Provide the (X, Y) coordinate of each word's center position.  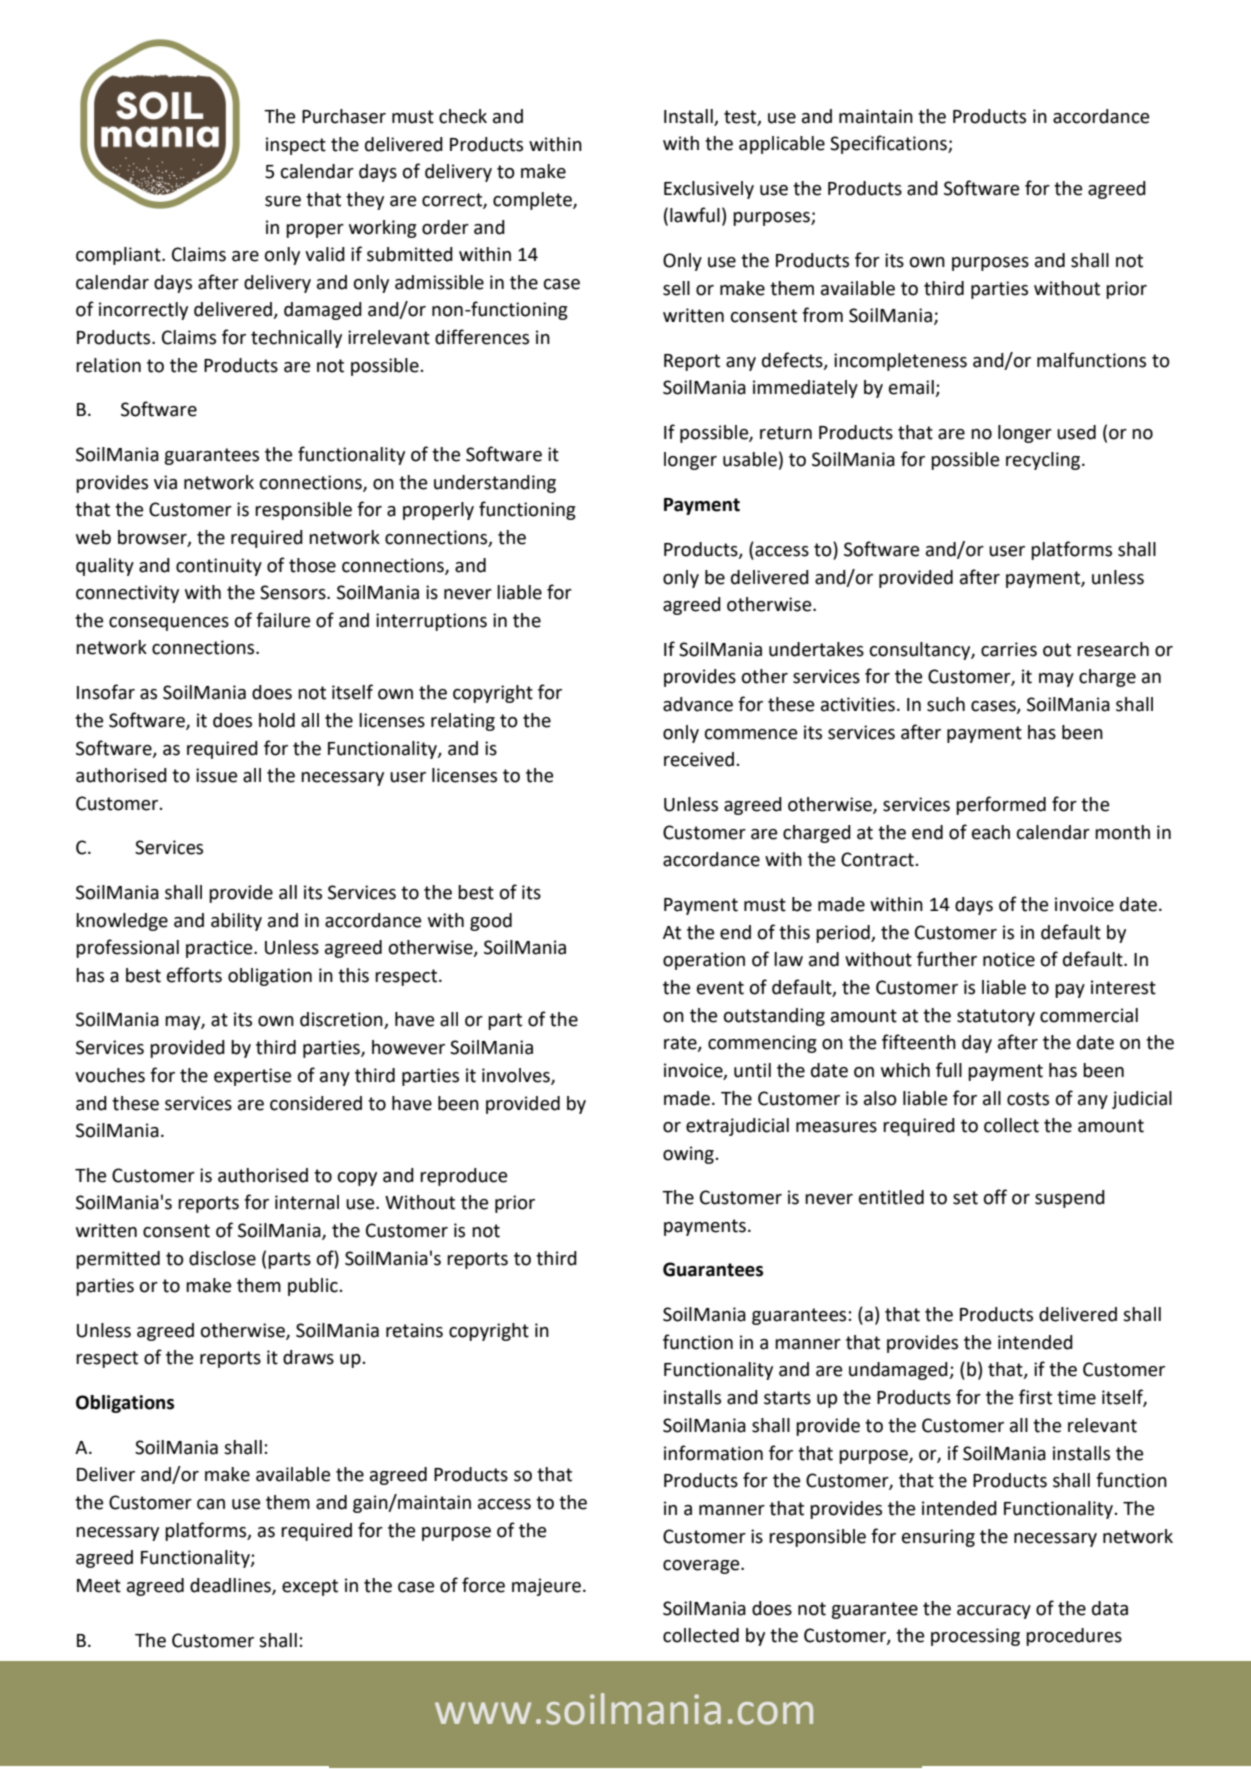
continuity (219, 567)
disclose (222, 1258)
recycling (1044, 461)
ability (236, 922)
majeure (546, 1587)
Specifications (889, 144)
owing (688, 1155)
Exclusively (709, 190)
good (491, 922)
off (995, 1197)
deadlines (231, 1586)
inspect (296, 146)
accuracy (994, 1612)
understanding (495, 484)
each (991, 832)
